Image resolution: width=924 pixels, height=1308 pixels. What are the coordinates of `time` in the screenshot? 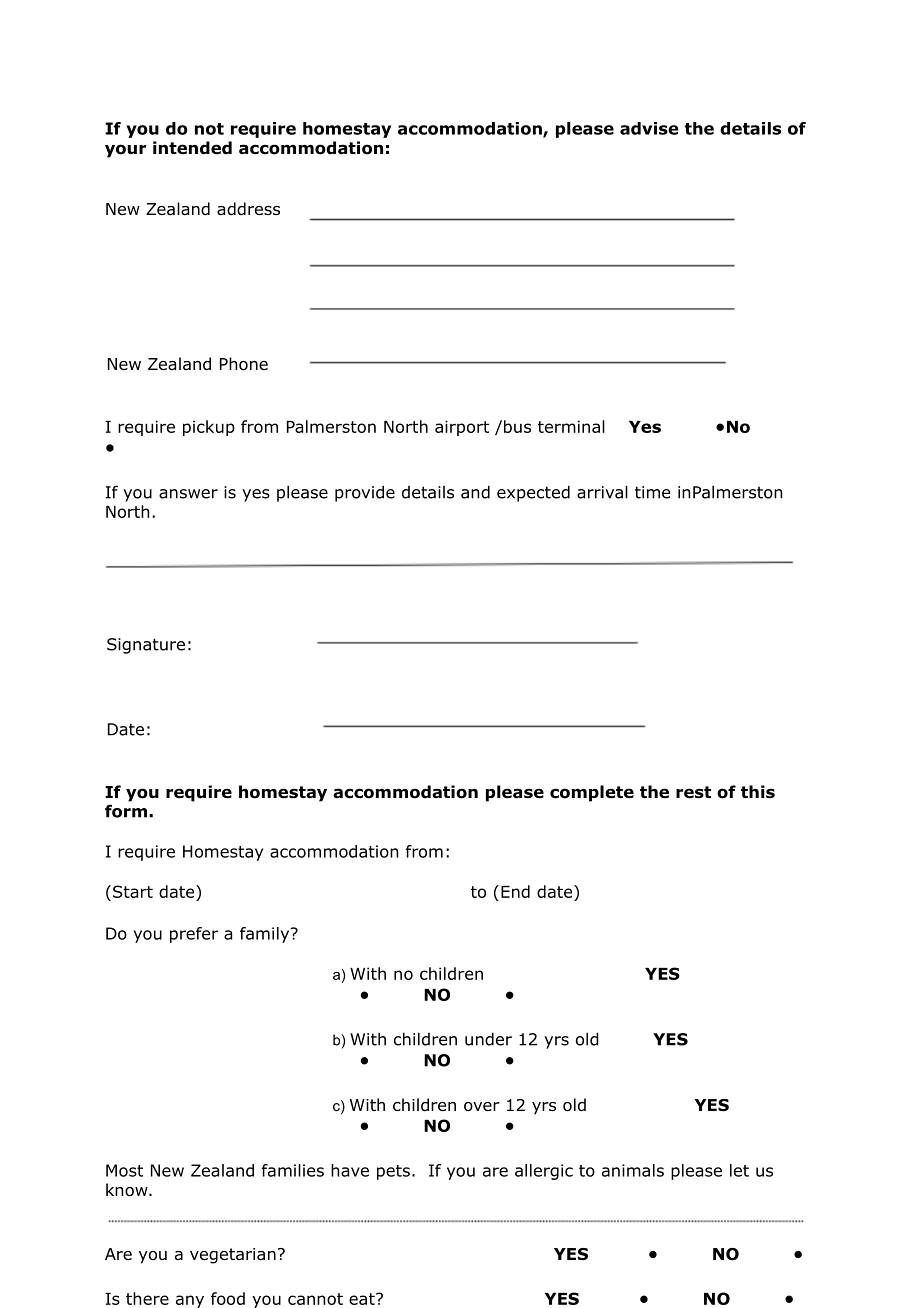 It's located at (652, 492).
